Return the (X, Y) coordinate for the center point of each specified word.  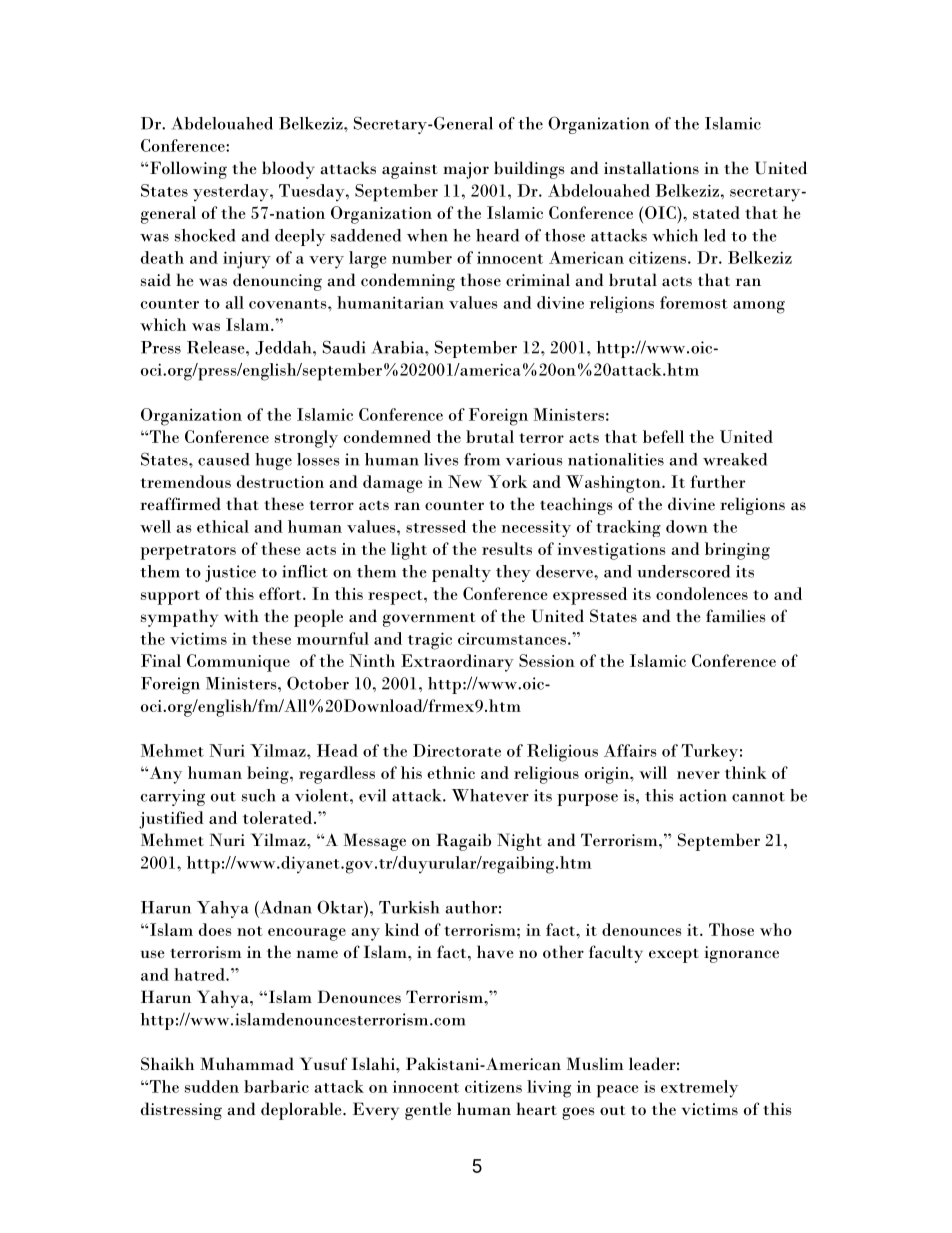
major (466, 170)
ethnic (451, 772)
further (717, 481)
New (465, 481)
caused (223, 459)
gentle (428, 1111)
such (259, 795)
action (703, 795)
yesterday (232, 193)
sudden (212, 1086)
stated (716, 212)
